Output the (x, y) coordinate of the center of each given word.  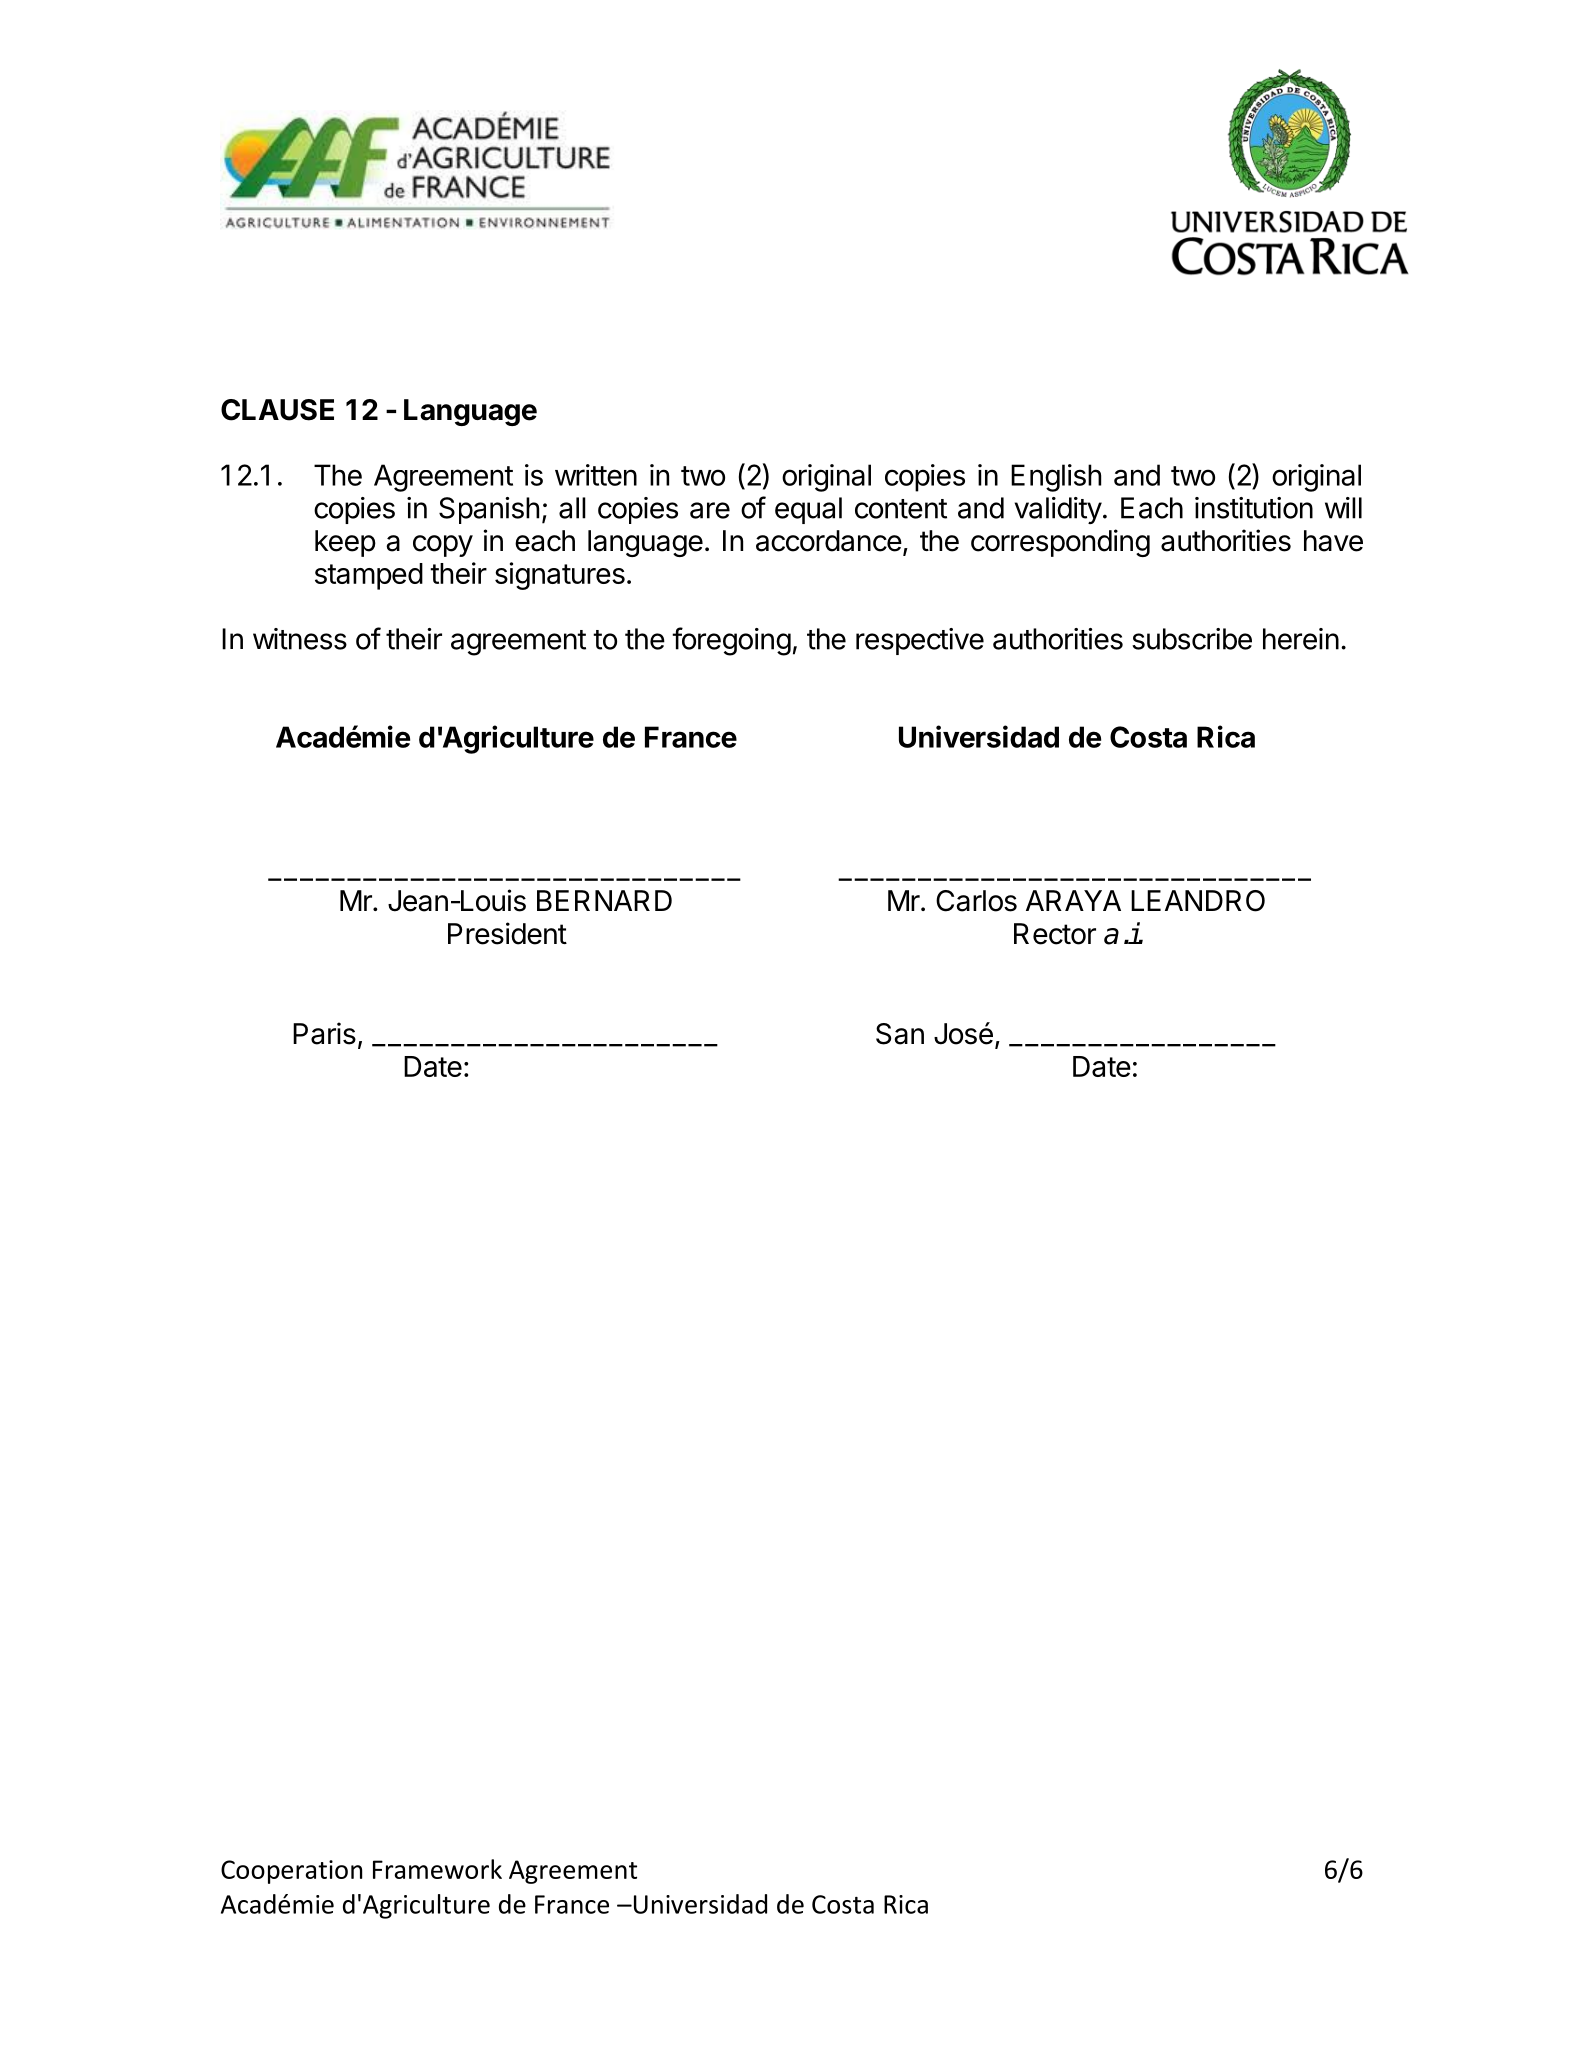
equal (808, 510)
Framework (437, 1869)
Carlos (976, 901)
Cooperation (291, 1872)
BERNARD (604, 900)
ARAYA (1073, 900)
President (507, 933)
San (900, 1034)
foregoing (731, 641)
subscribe (1192, 639)
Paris (324, 1033)
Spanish (489, 510)
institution (1254, 508)
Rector (1055, 934)
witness (300, 639)
